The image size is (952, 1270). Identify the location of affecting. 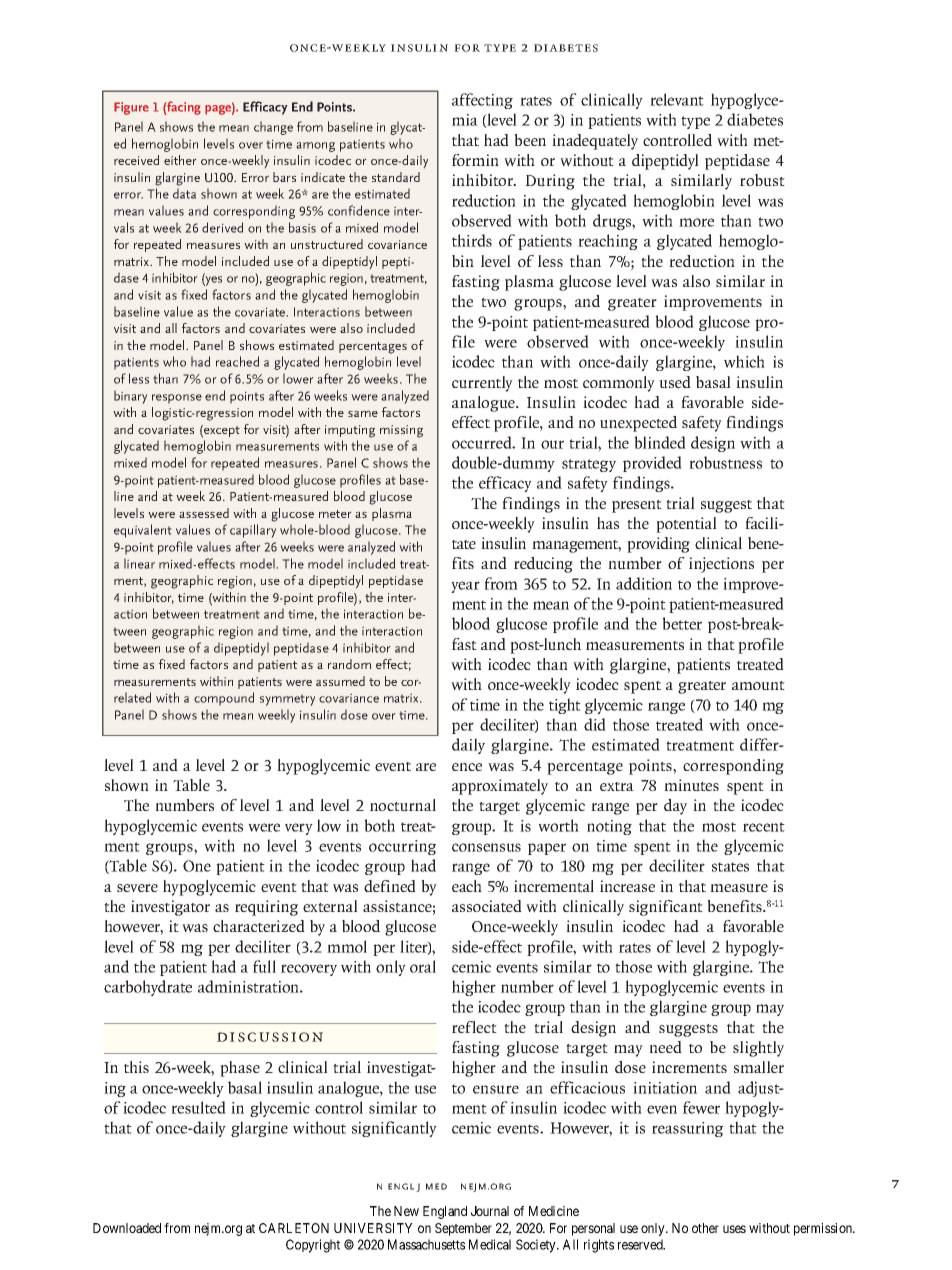
(482, 101).
